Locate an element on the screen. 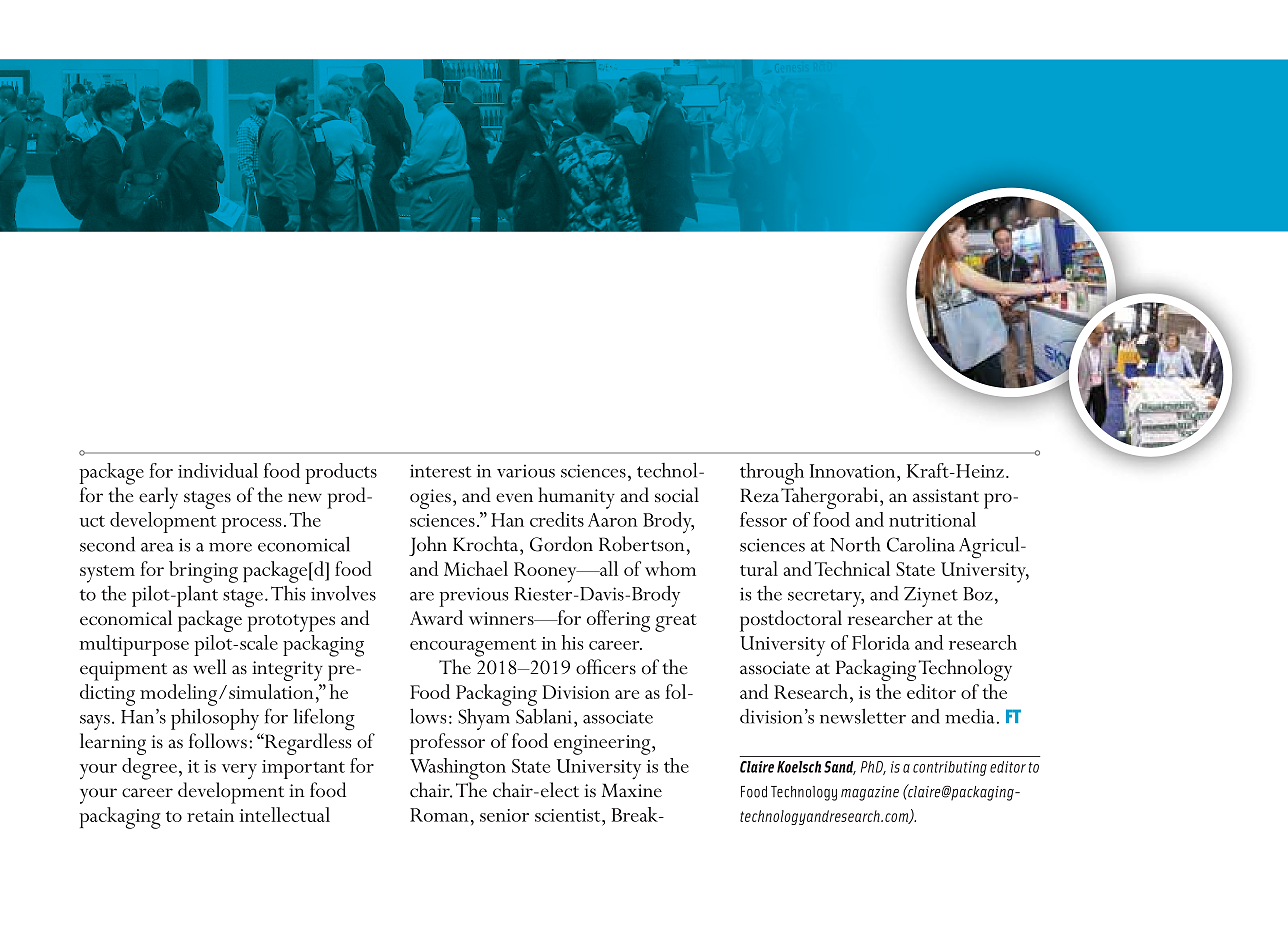 This screenshot has width=1288, height=931. senior is located at coordinates (504, 815).
